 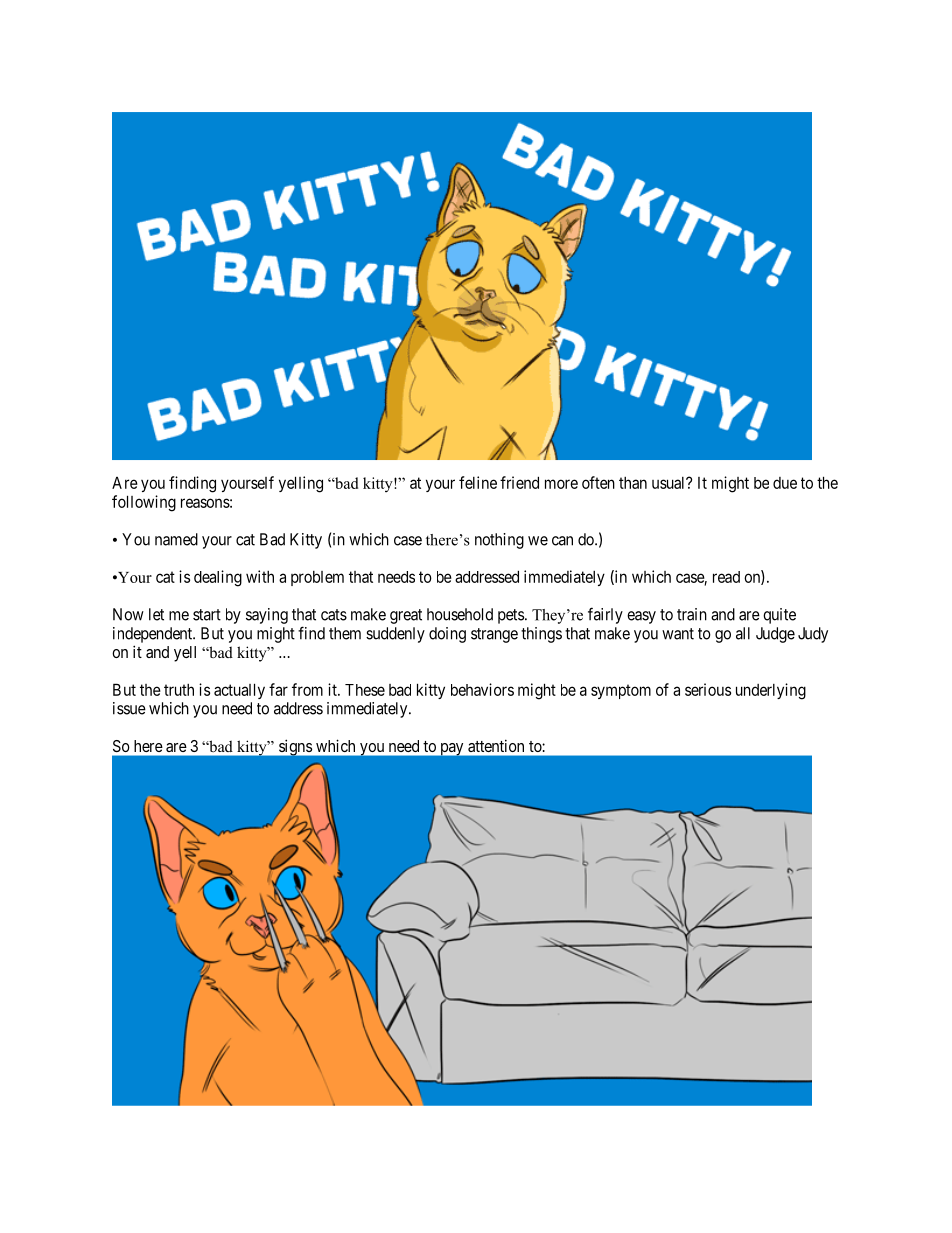 What do you see at coordinates (478, 482) in the screenshot?
I see `feline` at bounding box center [478, 482].
